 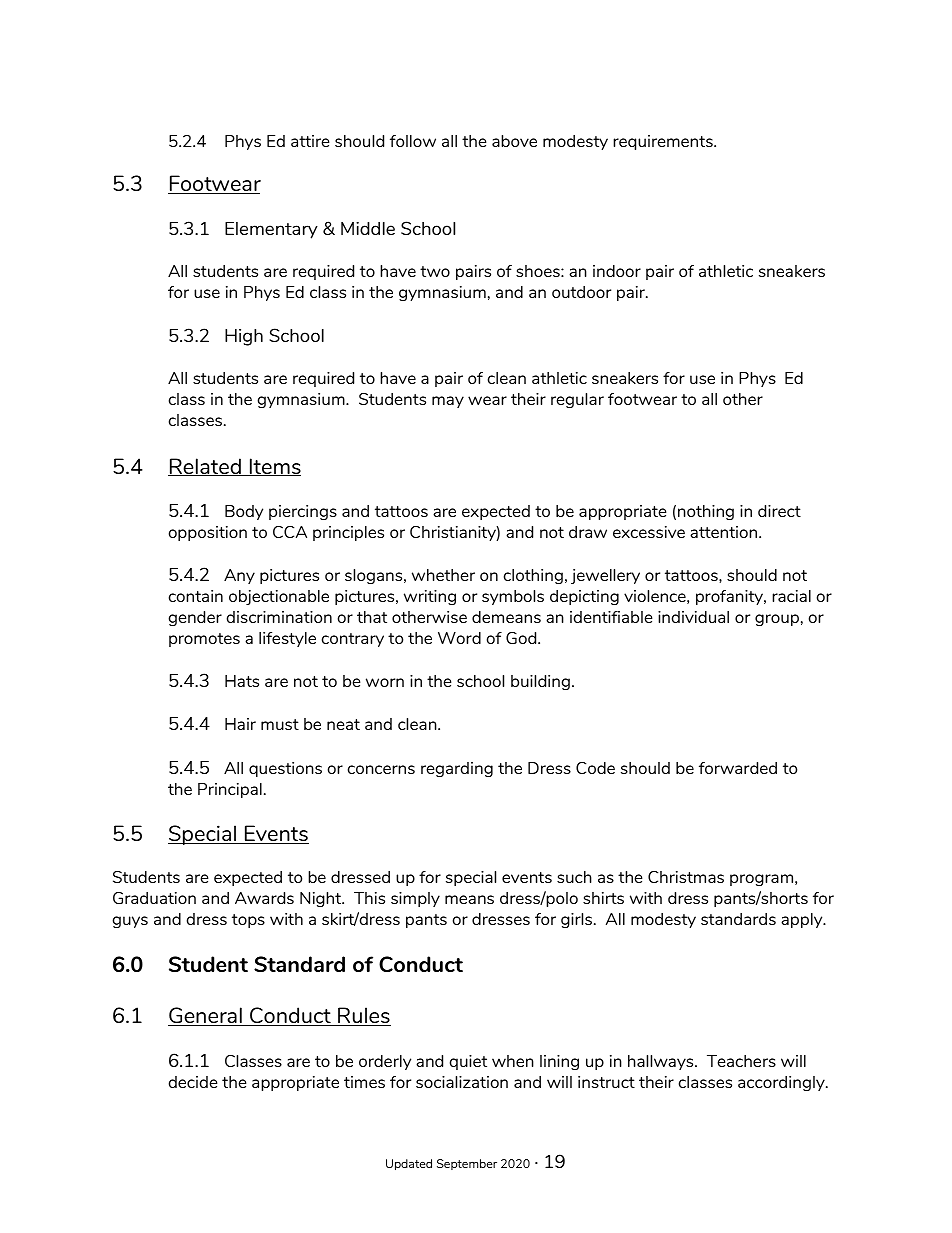 I want to click on regarding, so click(x=457, y=769).
